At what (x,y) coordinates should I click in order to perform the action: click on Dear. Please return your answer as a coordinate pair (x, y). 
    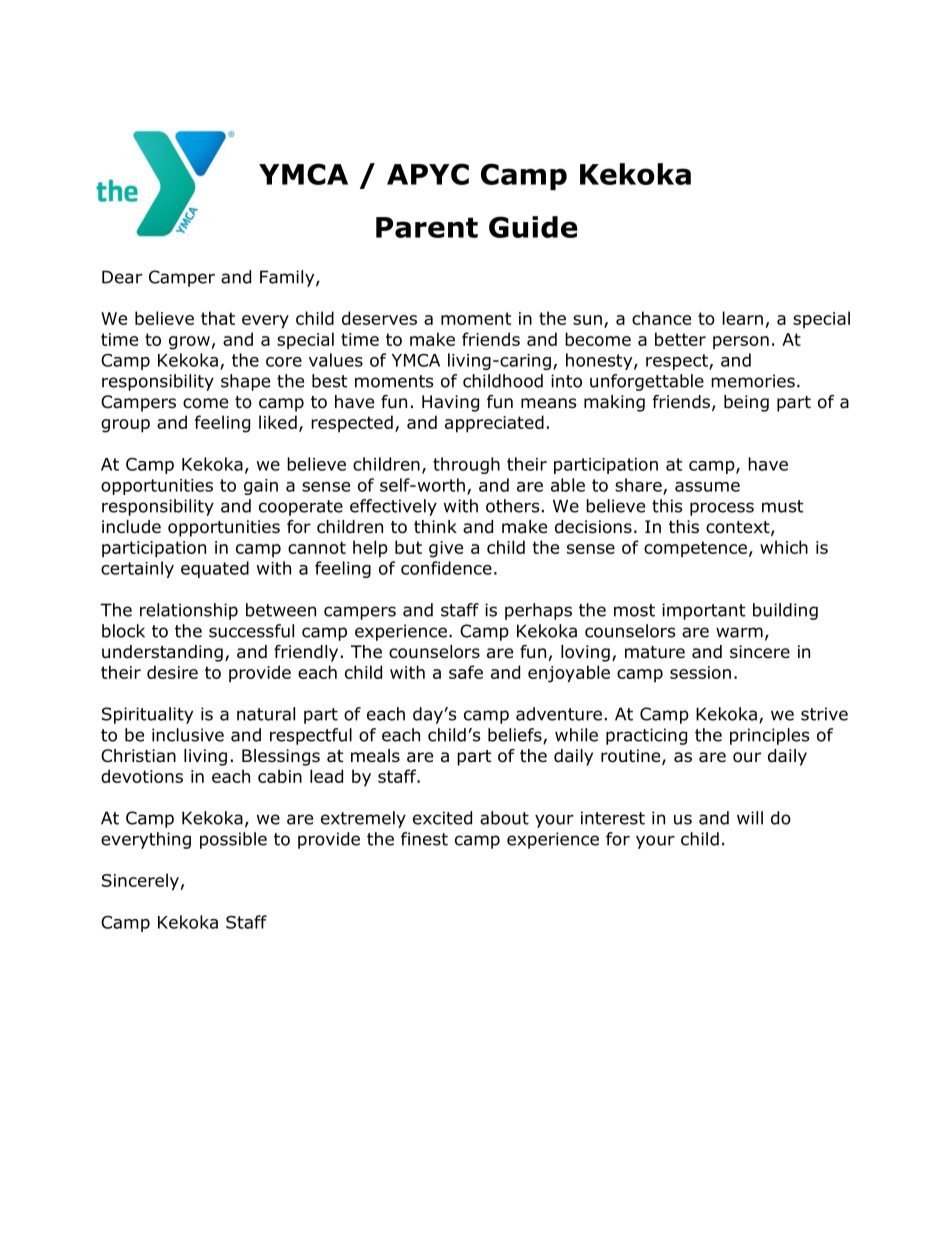
    Looking at the image, I should click on (122, 277).
